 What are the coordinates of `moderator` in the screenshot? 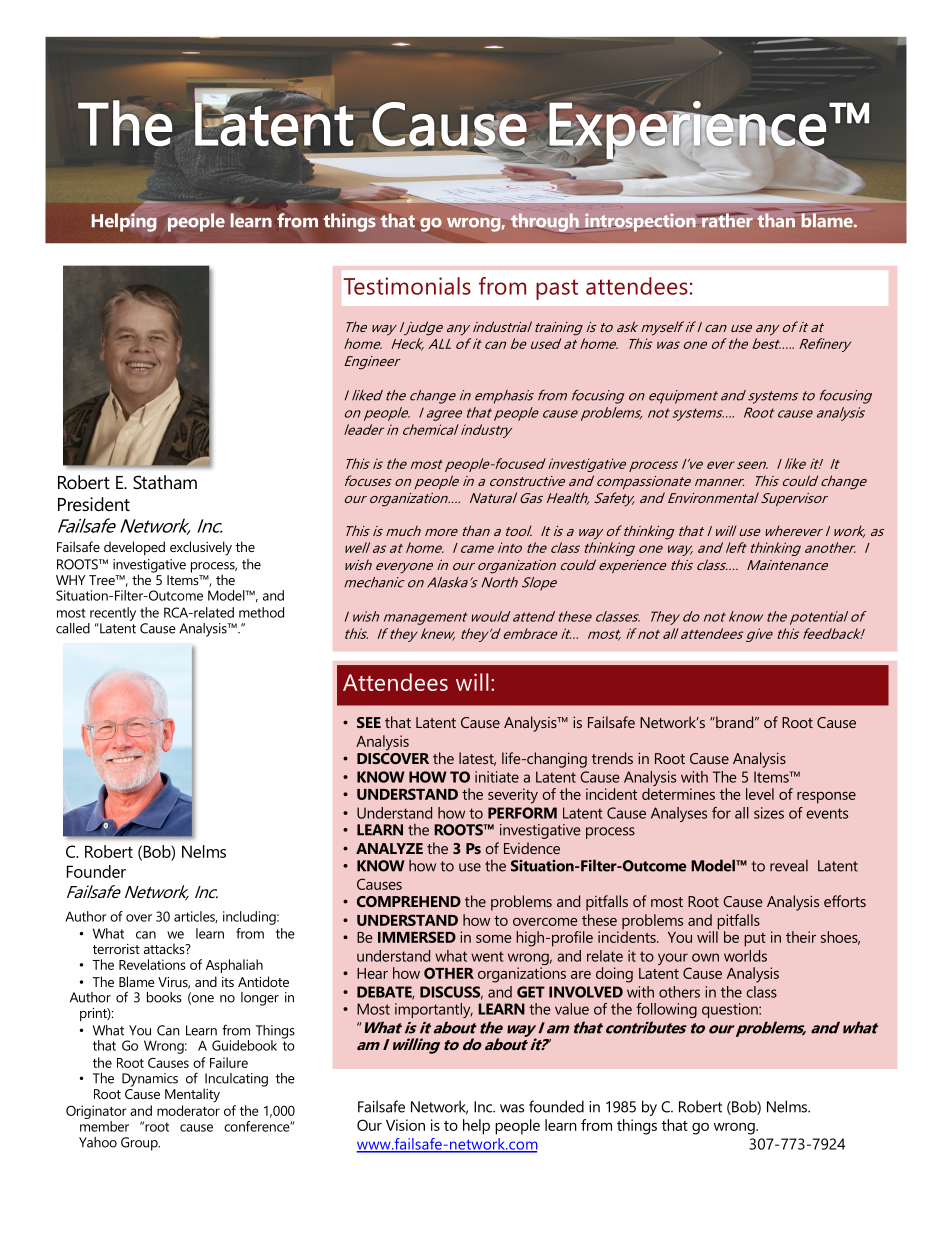 It's located at (188, 1110).
